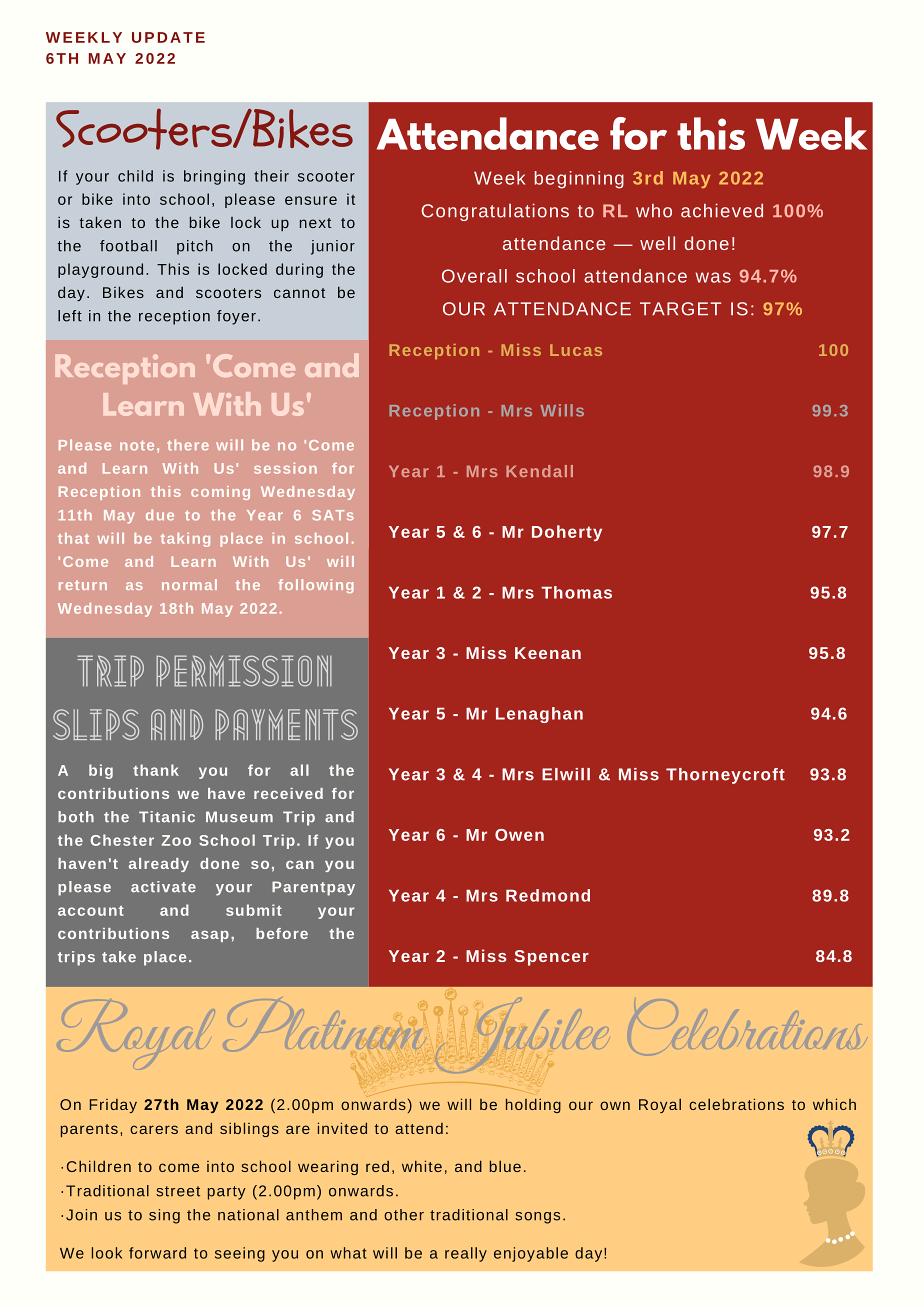 The height and width of the screenshot is (1308, 924). I want to click on Congratulations, so click(495, 212).
